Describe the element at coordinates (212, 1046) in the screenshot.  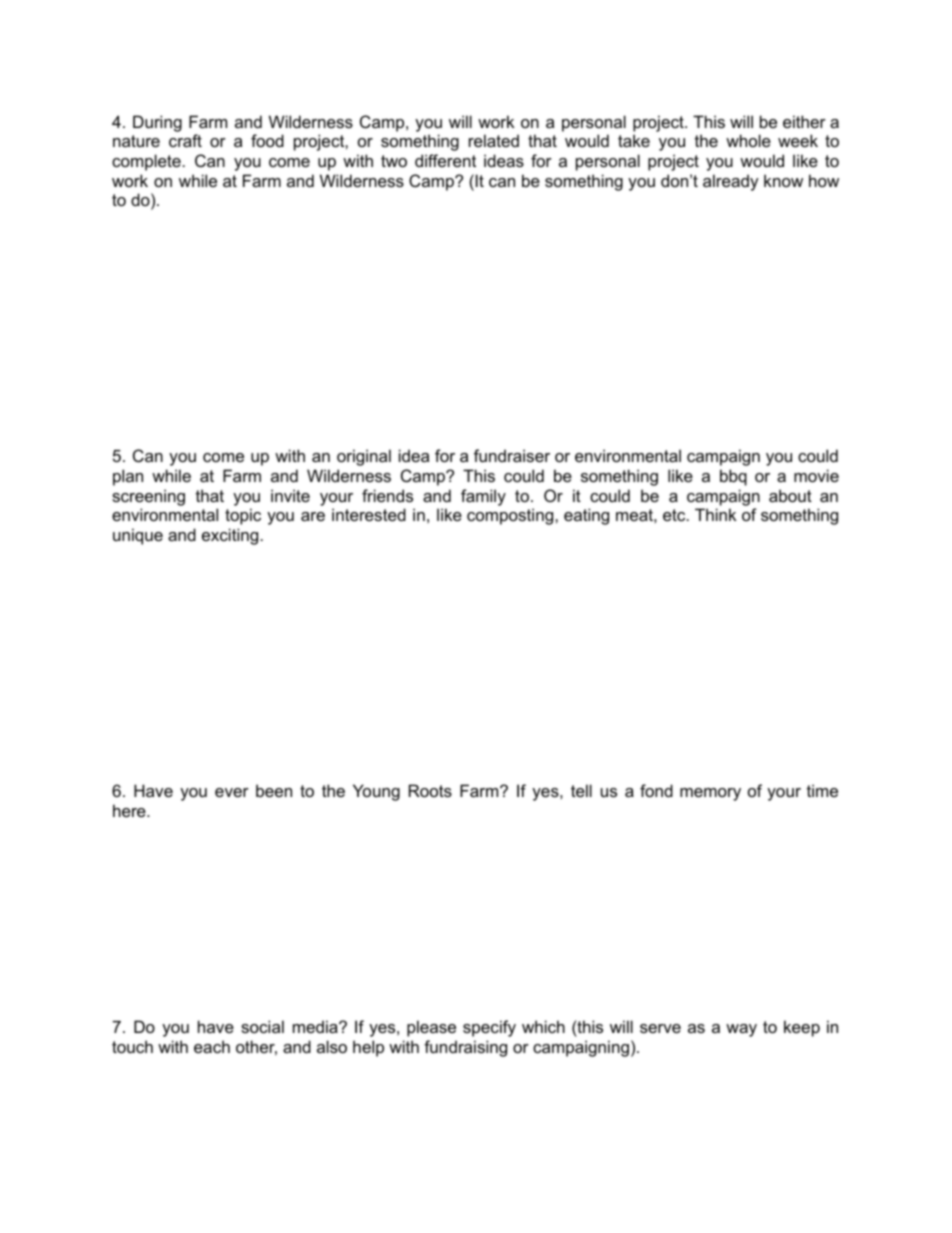
I see `each` at that location.
